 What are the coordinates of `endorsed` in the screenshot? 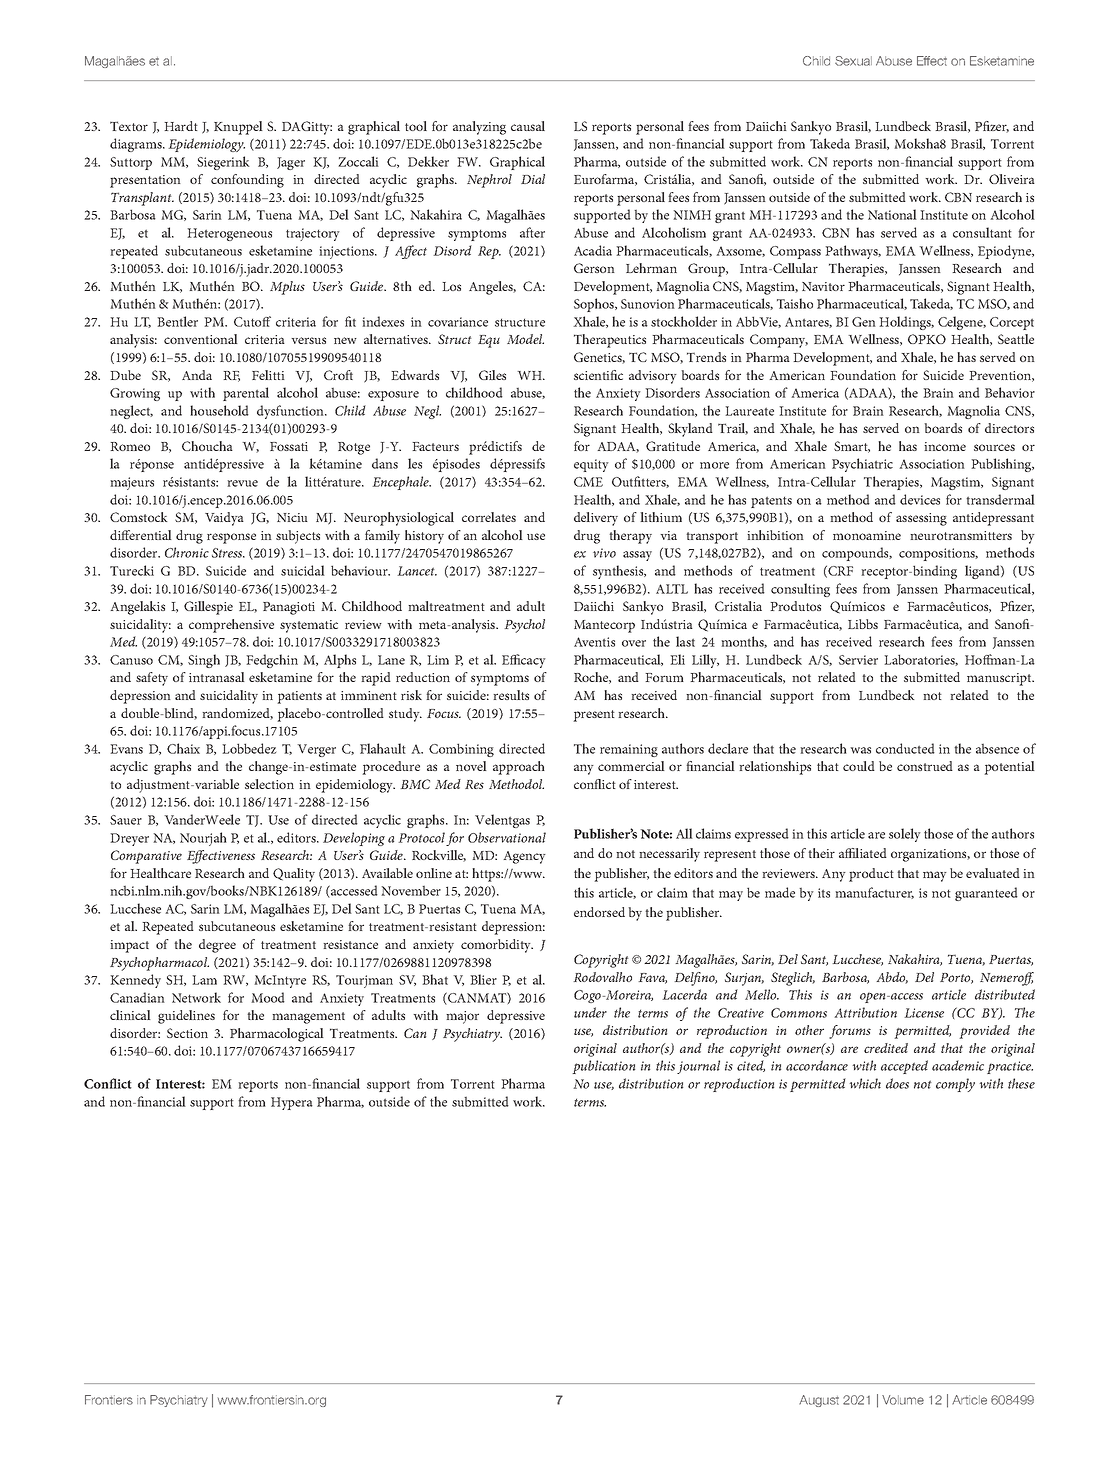 It's located at (599, 912).
